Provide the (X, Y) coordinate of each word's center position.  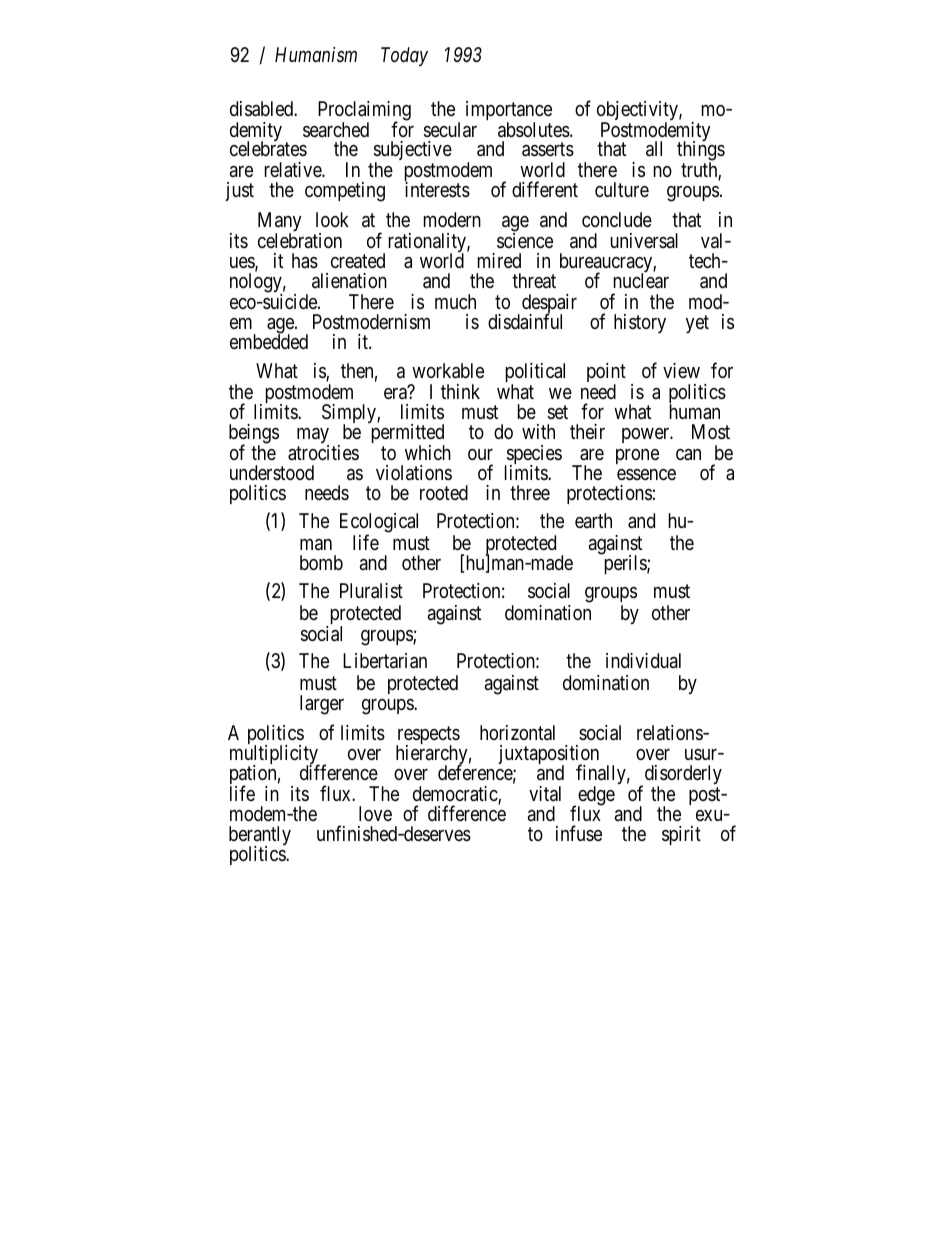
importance (509, 112)
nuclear (641, 281)
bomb (321, 562)
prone (637, 456)
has (305, 261)
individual (643, 660)
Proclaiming (364, 112)
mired (499, 260)
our (480, 454)
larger (322, 705)
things (701, 152)
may (313, 437)
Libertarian (385, 661)
